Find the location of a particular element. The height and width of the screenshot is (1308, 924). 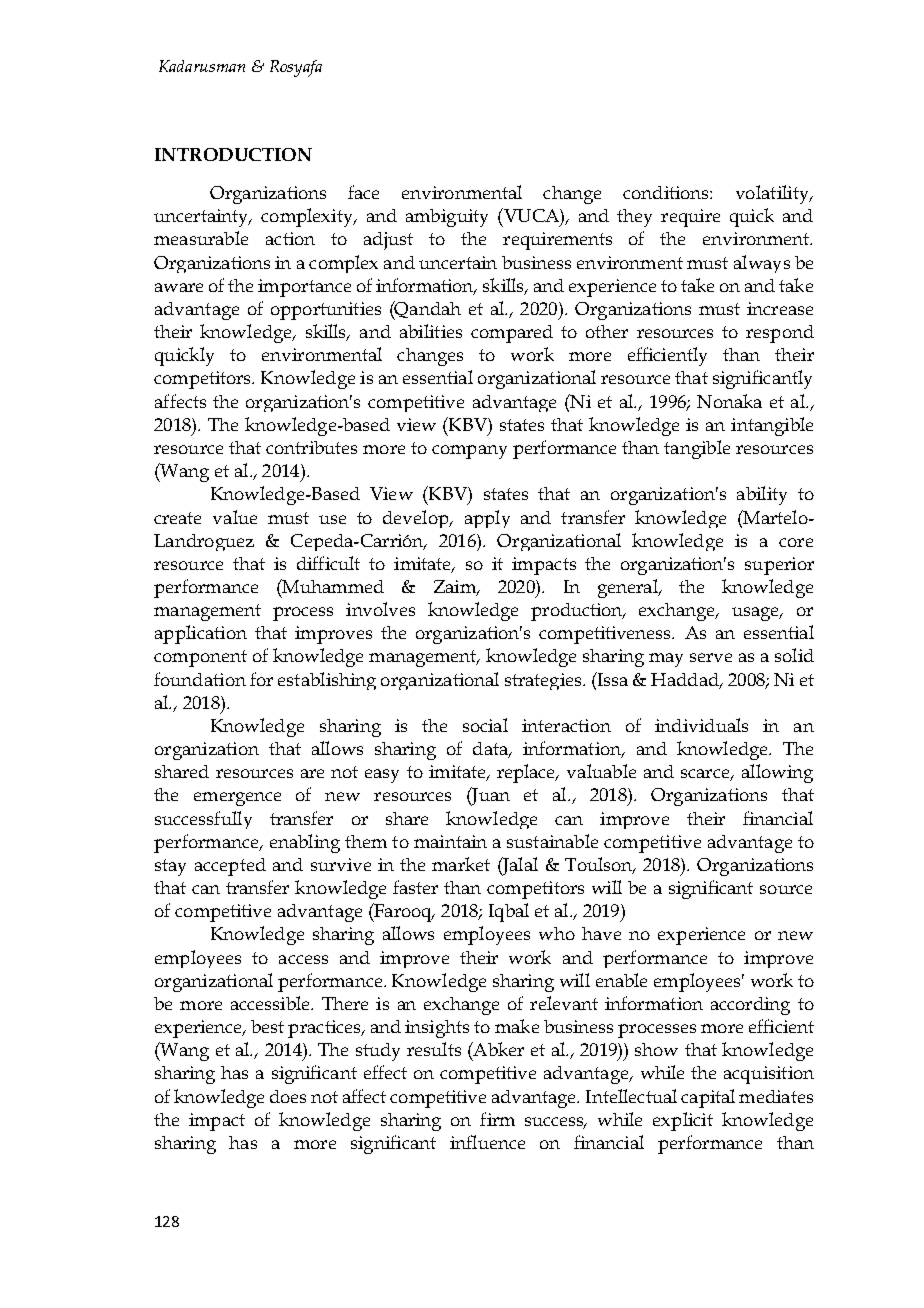

INTRODUCTION is located at coordinates (233, 154).
